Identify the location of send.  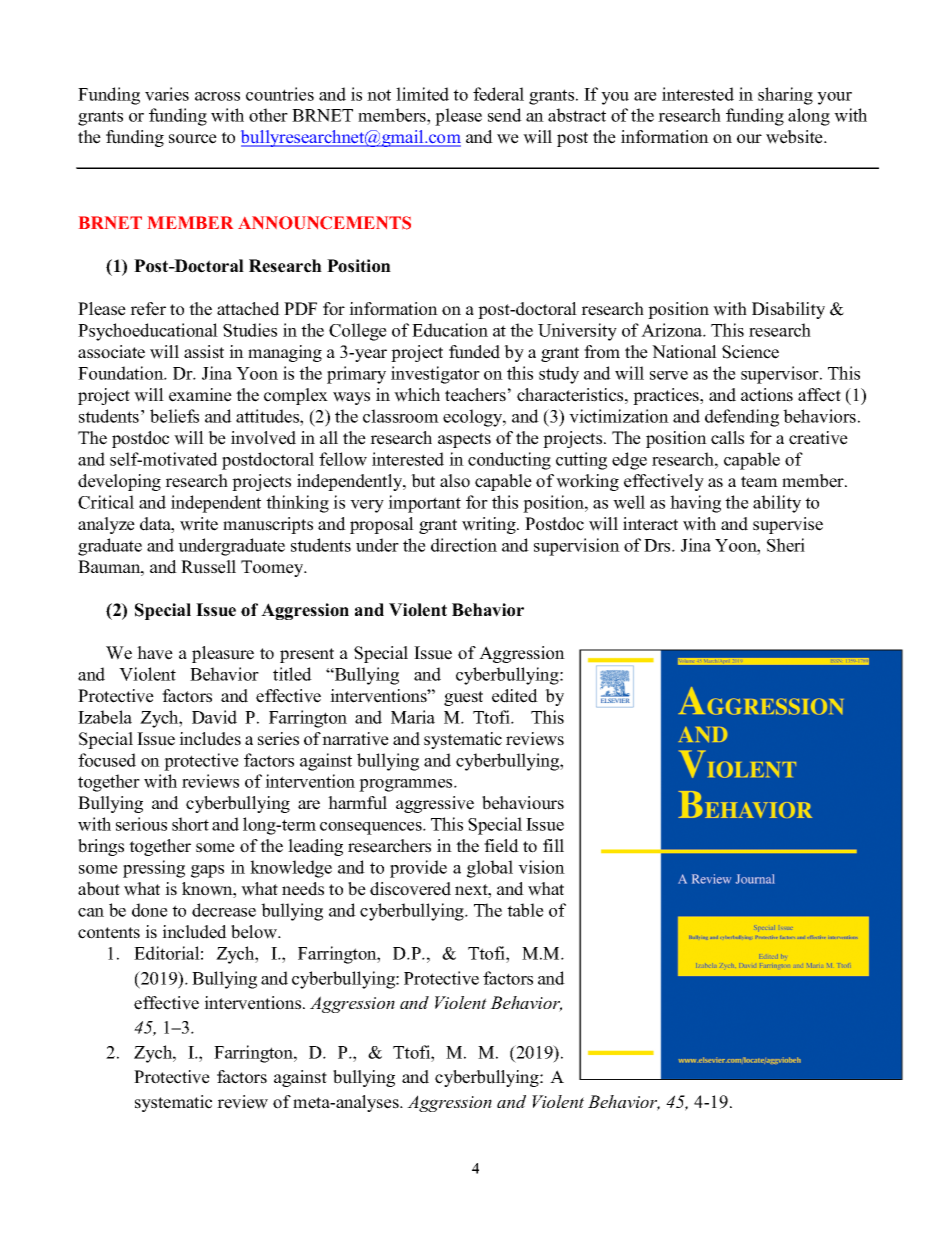
(505, 115).
